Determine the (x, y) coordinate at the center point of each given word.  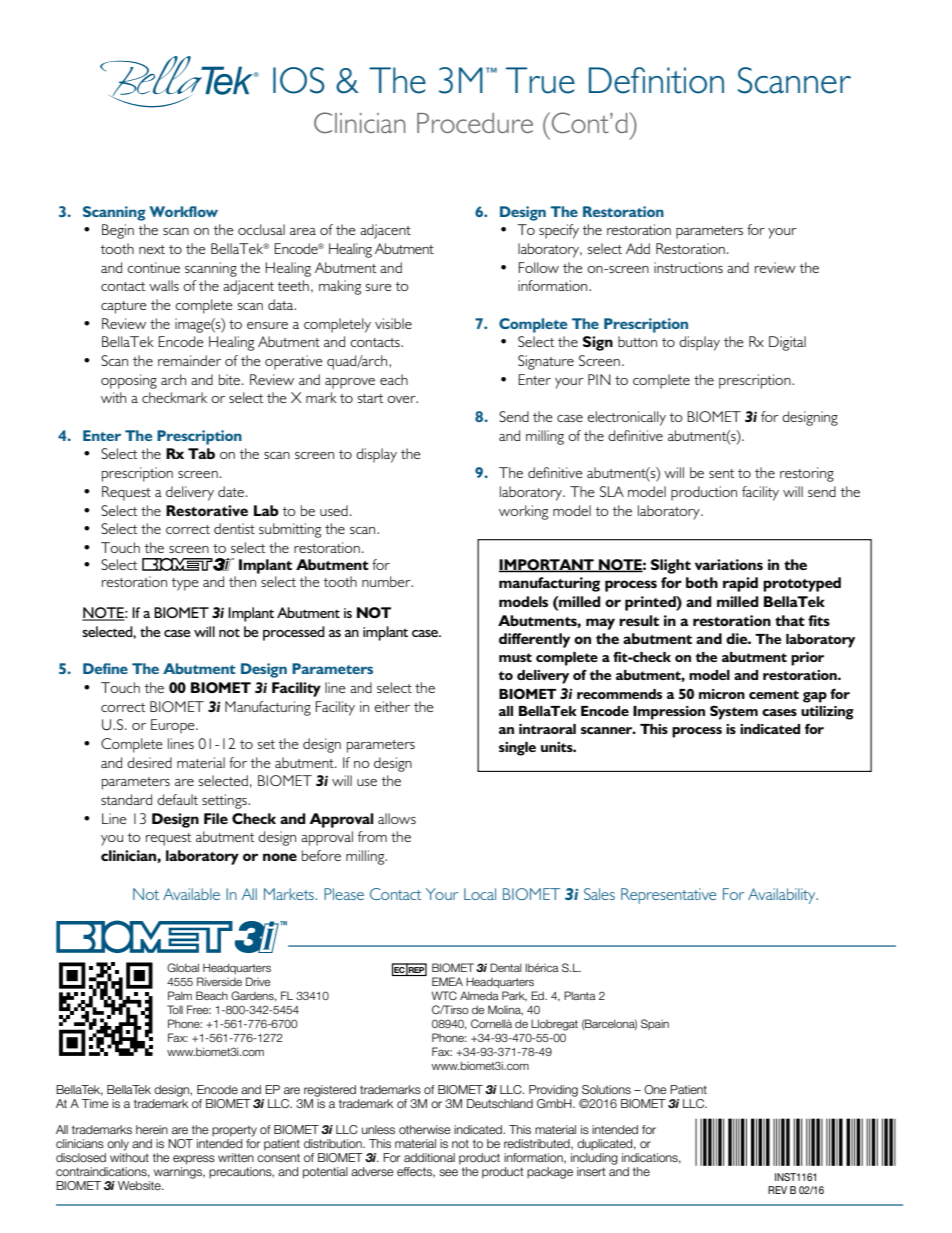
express (194, 1160)
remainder (189, 360)
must (515, 657)
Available (191, 894)
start (370, 398)
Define (105, 668)
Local (480, 894)
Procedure (475, 123)
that (790, 620)
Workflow (183, 211)
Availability (783, 896)
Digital (787, 343)
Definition (656, 80)
